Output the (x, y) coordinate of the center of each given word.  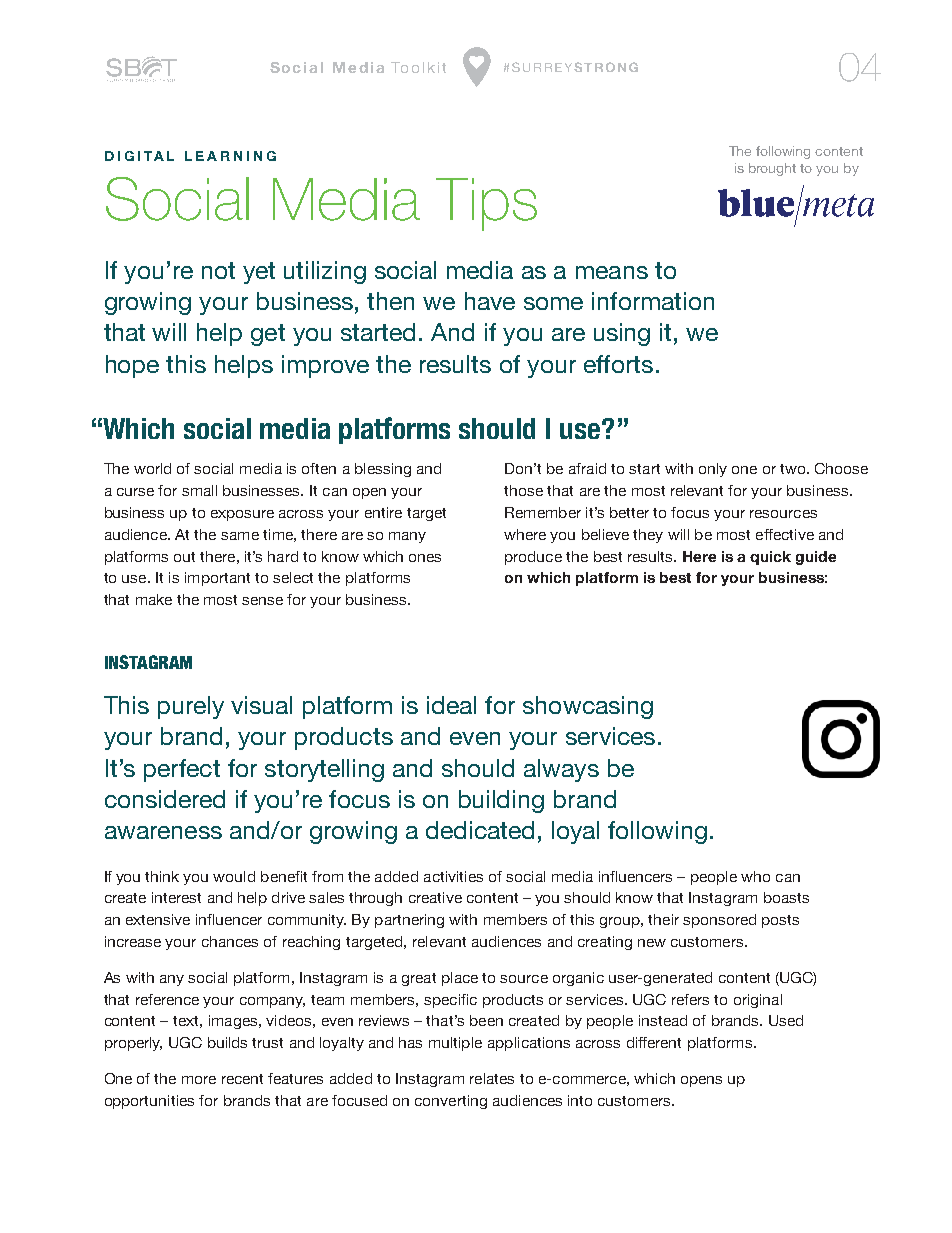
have (490, 301)
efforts (618, 364)
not (218, 270)
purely (191, 707)
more (199, 1080)
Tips (486, 204)
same (240, 536)
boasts (786, 897)
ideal (451, 705)
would (234, 876)
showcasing (588, 707)
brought (772, 169)
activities (453, 876)
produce (533, 558)
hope (132, 366)
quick (770, 558)
